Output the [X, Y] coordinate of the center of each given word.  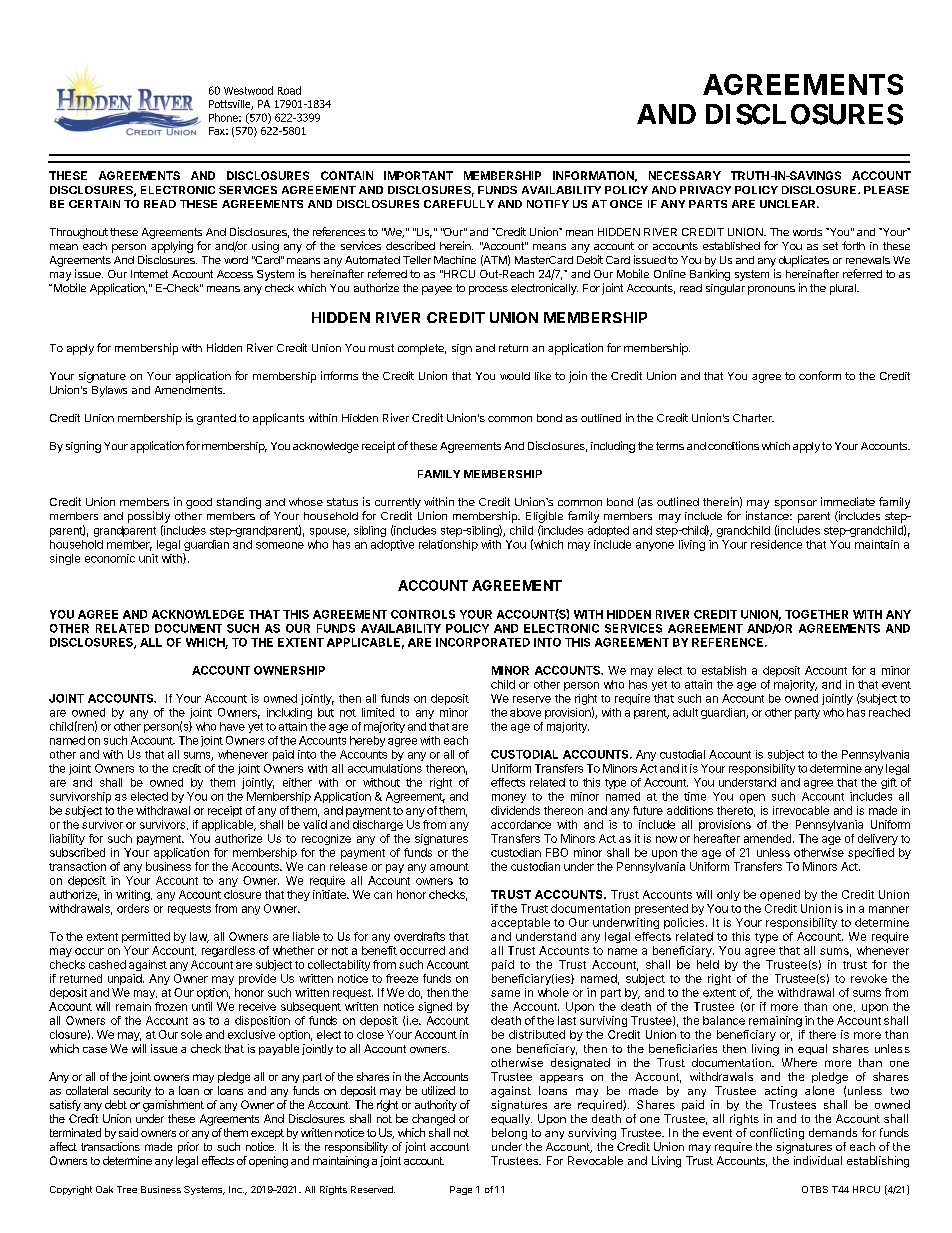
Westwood [248, 90]
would [515, 376]
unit [148, 558]
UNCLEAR [789, 204]
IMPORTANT [418, 175]
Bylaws [109, 391]
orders [133, 908]
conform [820, 375]
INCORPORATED [483, 642]
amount [449, 867]
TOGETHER [816, 614]
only [728, 895]
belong [509, 1134]
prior [188, 1147]
